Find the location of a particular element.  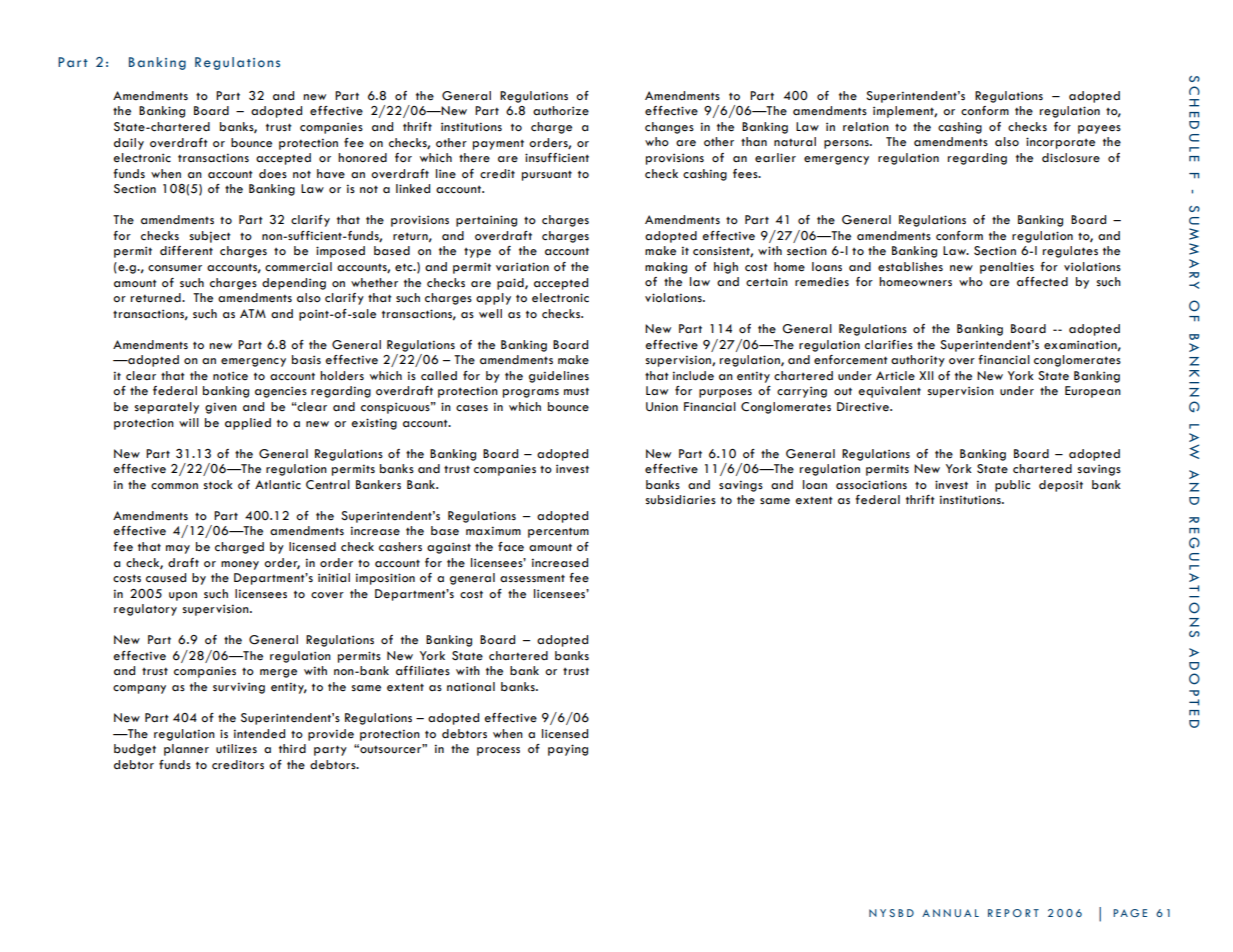

public is located at coordinates (1012, 486).
